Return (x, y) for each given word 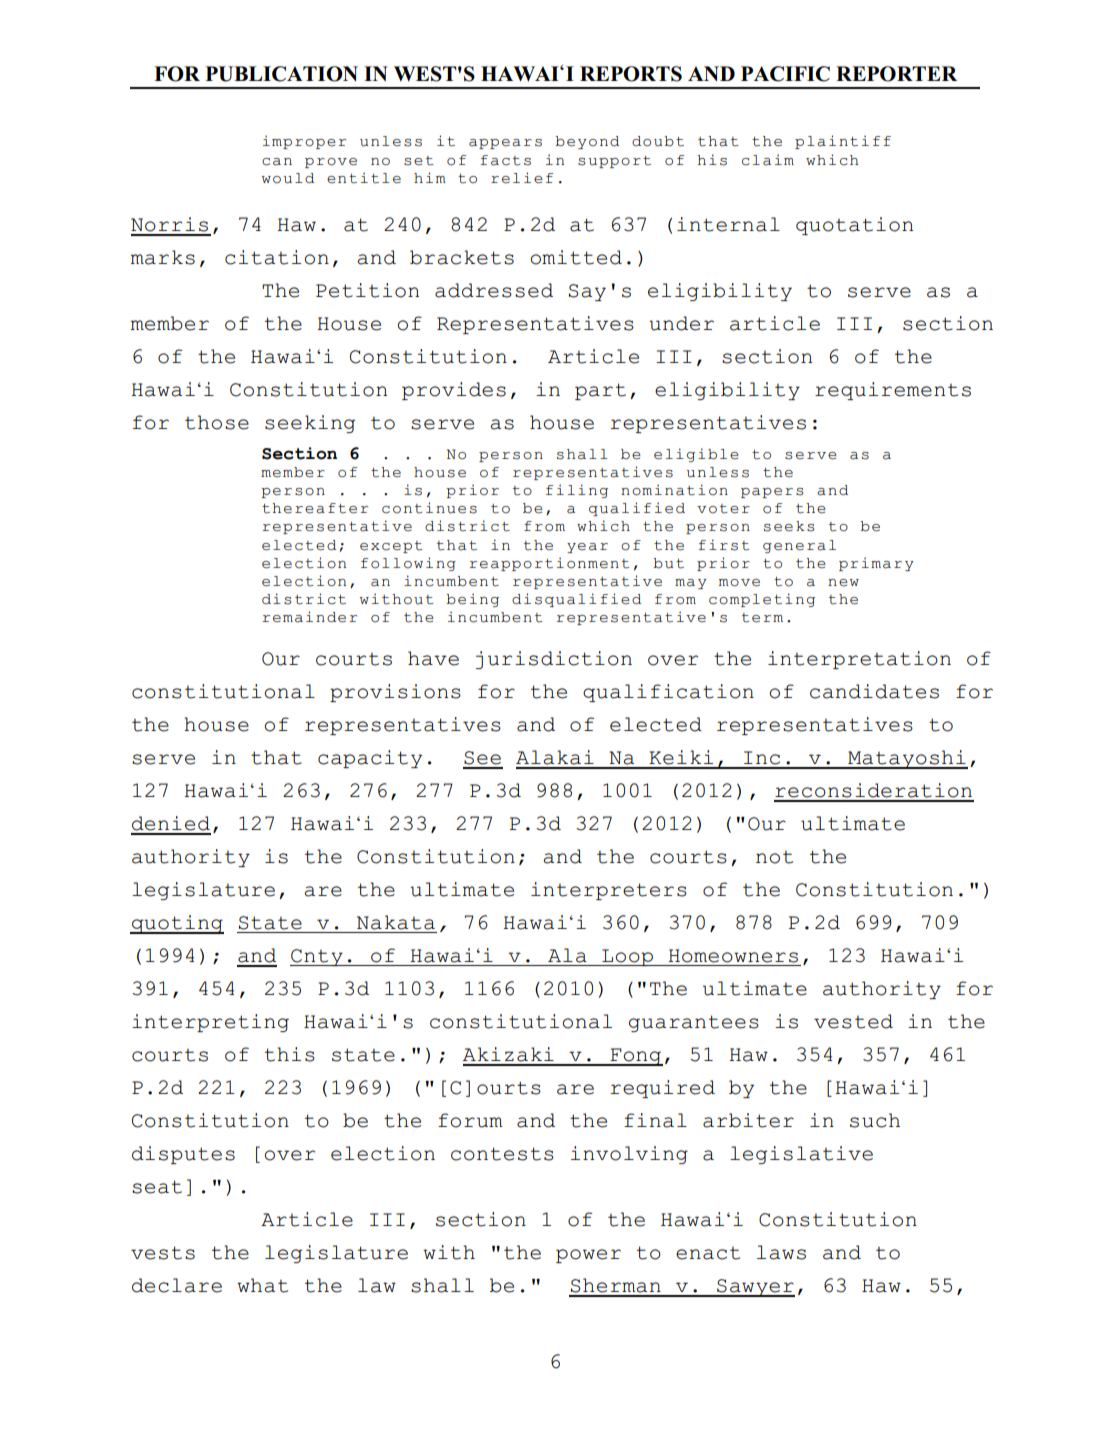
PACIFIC (785, 74)
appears (505, 144)
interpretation (859, 660)
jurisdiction (554, 660)
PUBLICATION (281, 74)
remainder (310, 617)
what (262, 1285)
